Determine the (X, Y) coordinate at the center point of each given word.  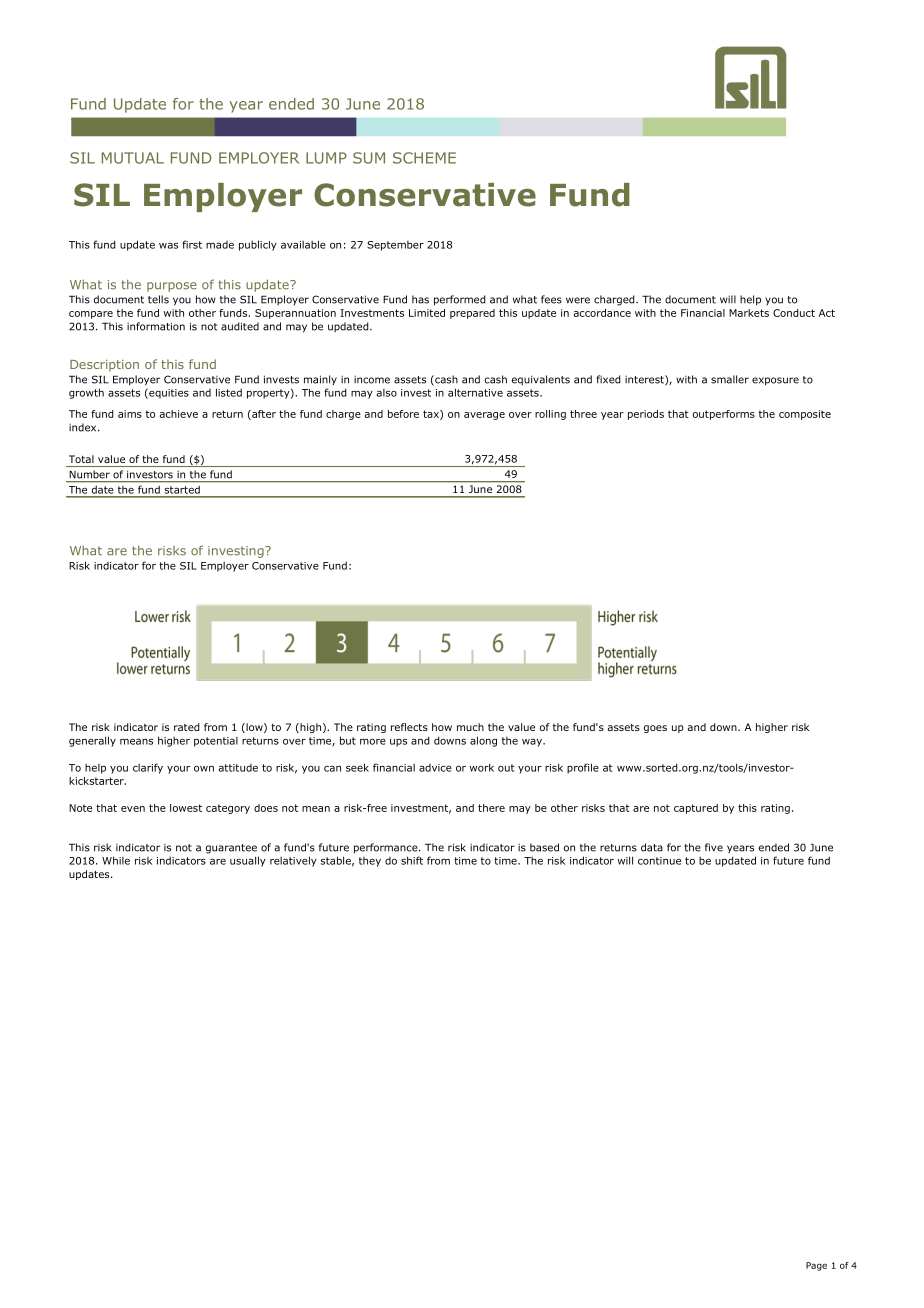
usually (248, 861)
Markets (749, 313)
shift (412, 860)
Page (816, 1266)
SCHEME (424, 158)
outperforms (724, 415)
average (484, 416)
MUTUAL (133, 158)
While (116, 860)
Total (81, 459)
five (714, 847)
